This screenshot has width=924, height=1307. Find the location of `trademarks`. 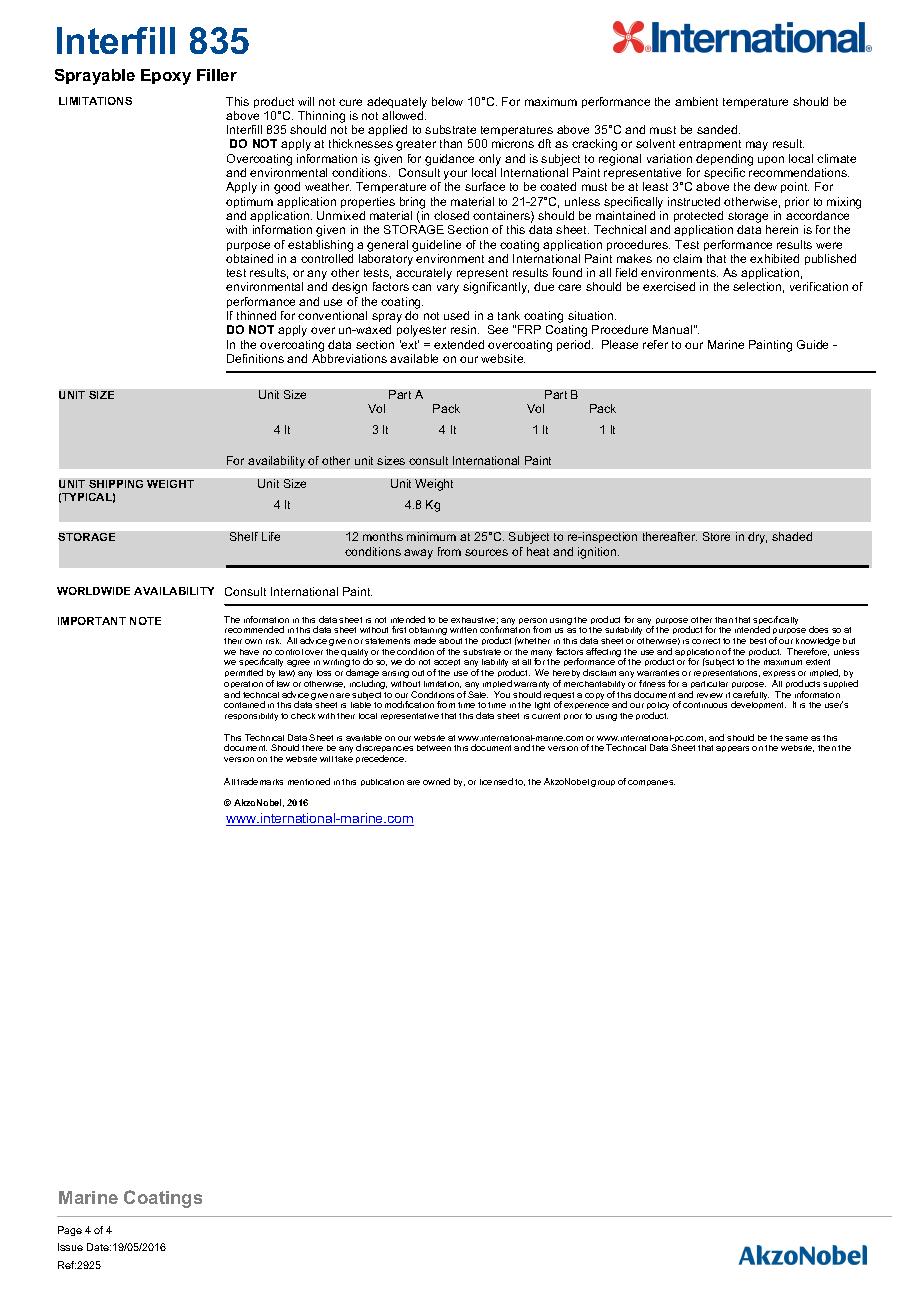

trademarks is located at coordinates (260, 781).
